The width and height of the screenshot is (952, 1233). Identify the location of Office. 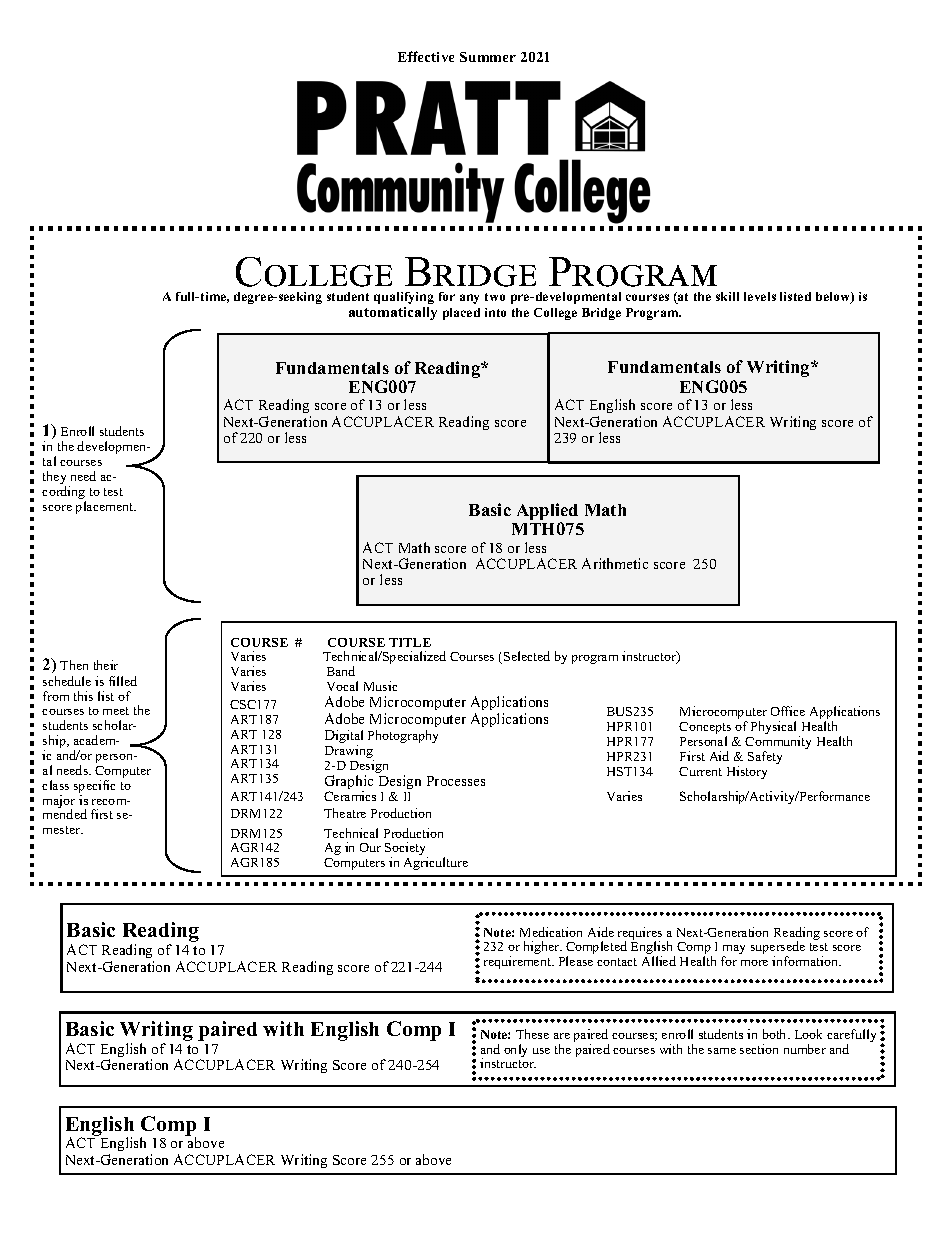
(788, 711).
